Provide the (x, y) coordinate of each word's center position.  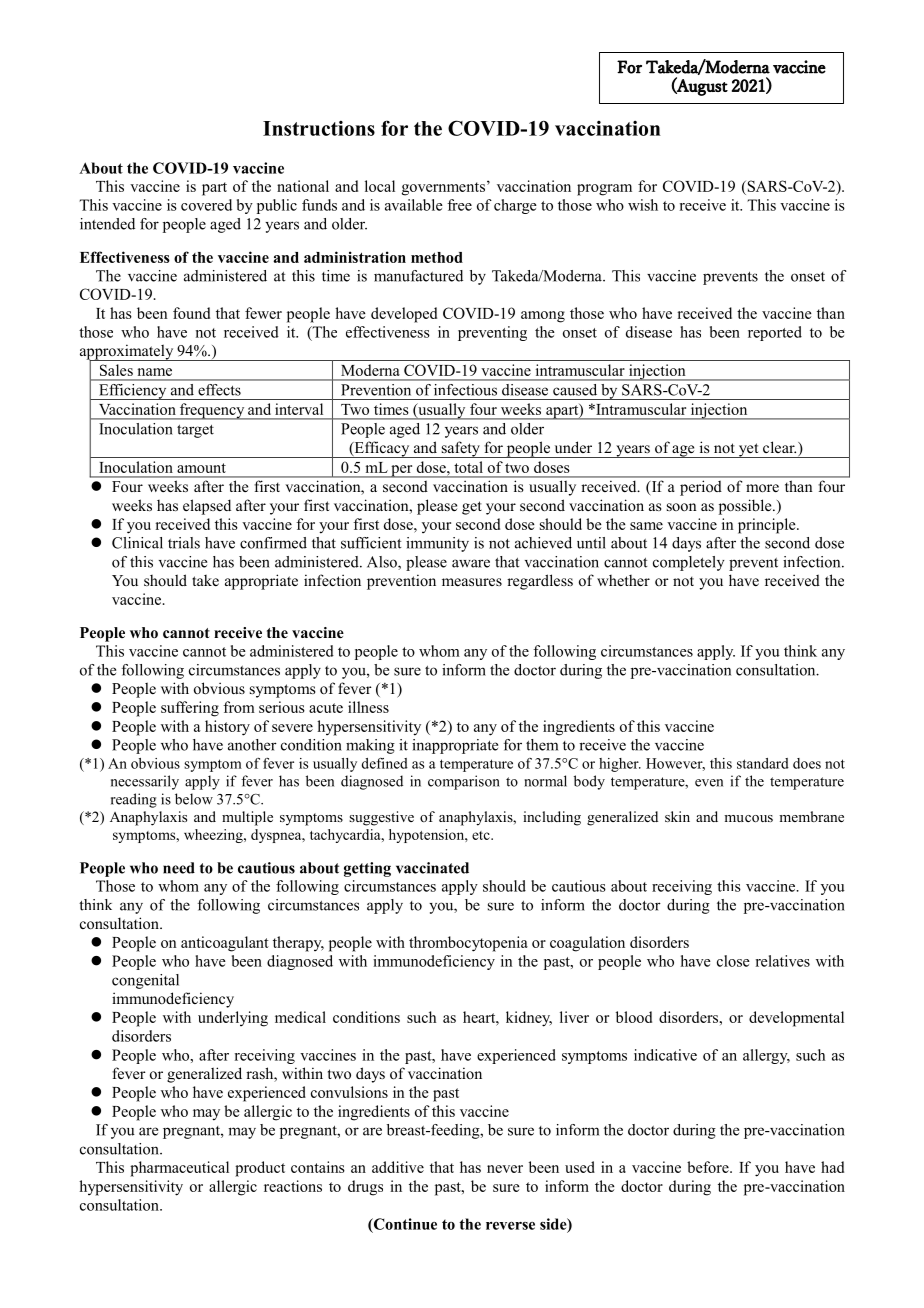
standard (763, 763)
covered (206, 205)
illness (368, 707)
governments (443, 189)
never (505, 1169)
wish (643, 205)
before (709, 1167)
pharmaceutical (179, 1169)
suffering (190, 709)
